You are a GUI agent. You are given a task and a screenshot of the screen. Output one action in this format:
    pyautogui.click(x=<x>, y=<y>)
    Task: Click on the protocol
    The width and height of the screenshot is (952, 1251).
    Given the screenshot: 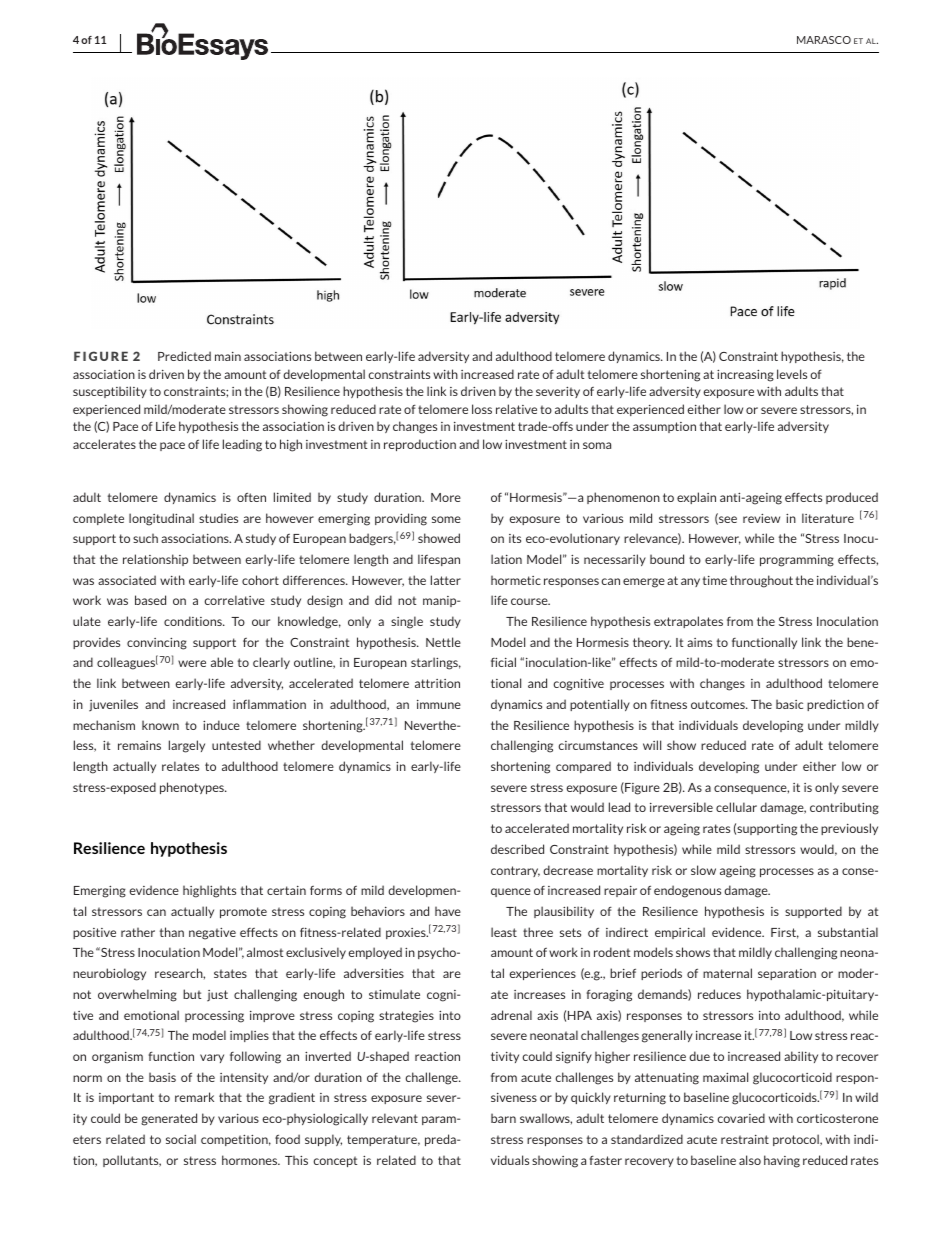 What is the action you would take?
    pyautogui.click(x=797, y=1140)
